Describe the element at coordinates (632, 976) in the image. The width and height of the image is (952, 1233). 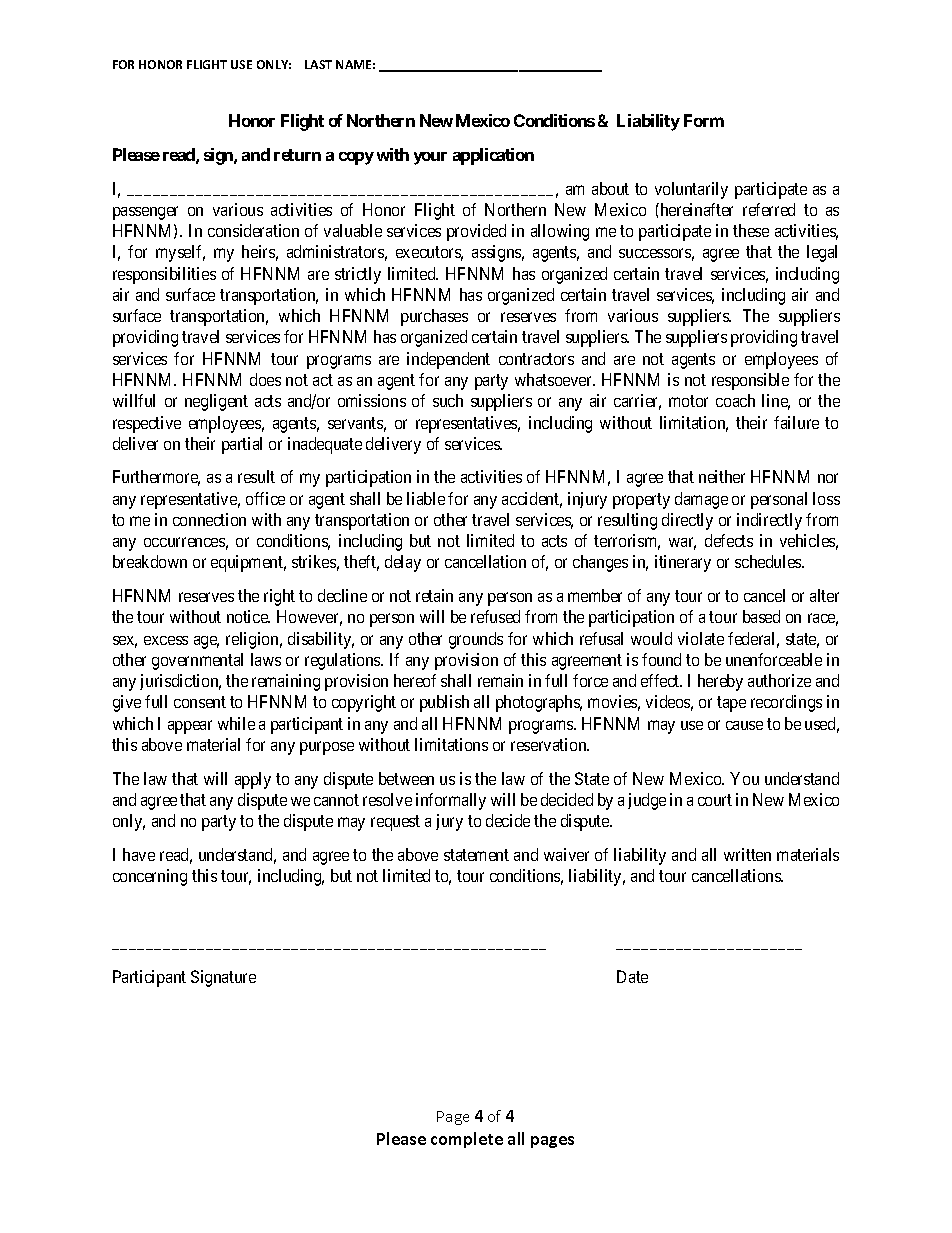
I see `Date` at that location.
